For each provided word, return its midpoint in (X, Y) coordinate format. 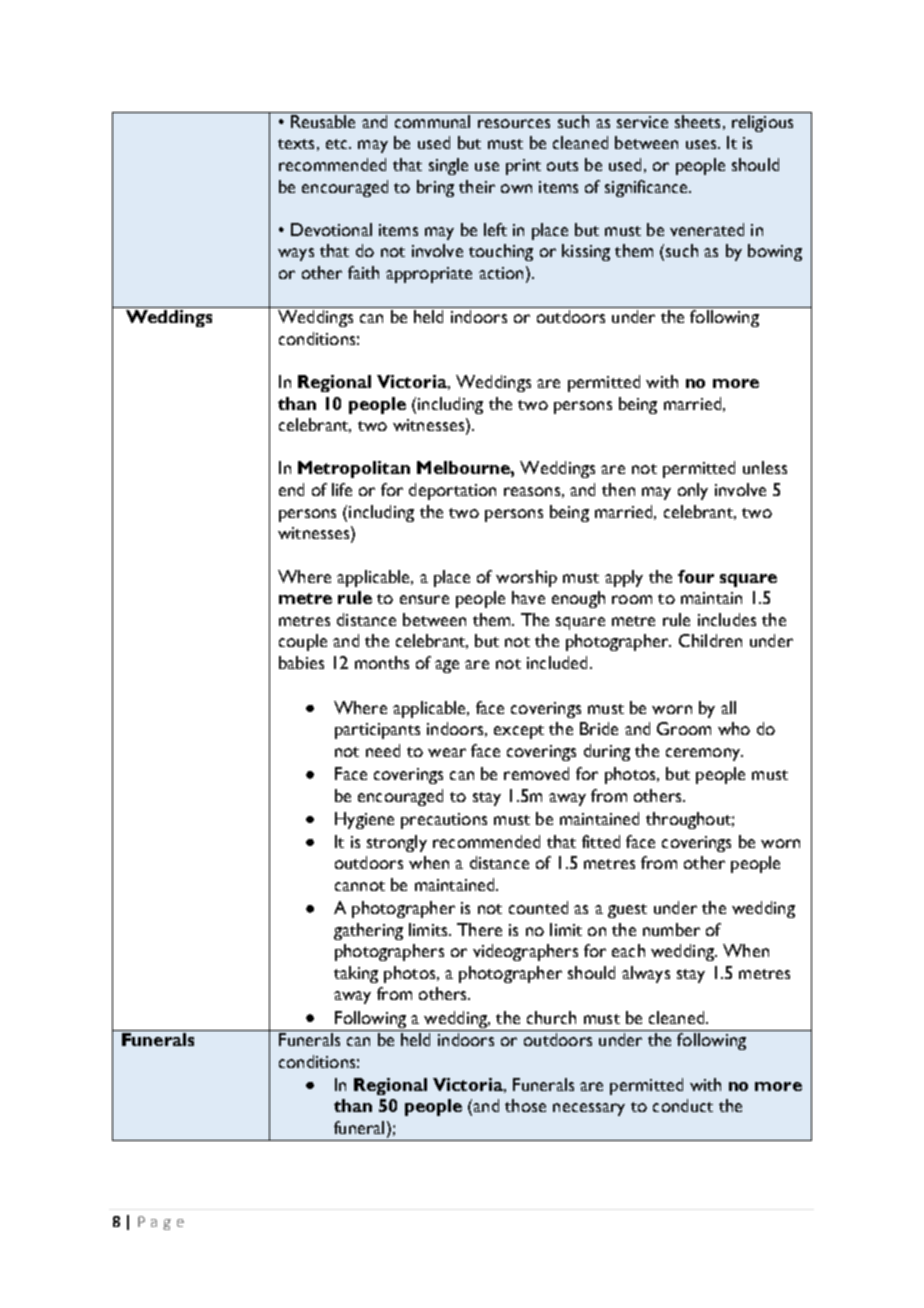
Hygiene (364, 820)
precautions (444, 821)
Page (161, 1223)
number (671, 929)
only (693, 491)
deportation (452, 491)
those (525, 1105)
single (448, 166)
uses (702, 144)
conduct (683, 1105)
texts (296, 144)
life (342, 489)
